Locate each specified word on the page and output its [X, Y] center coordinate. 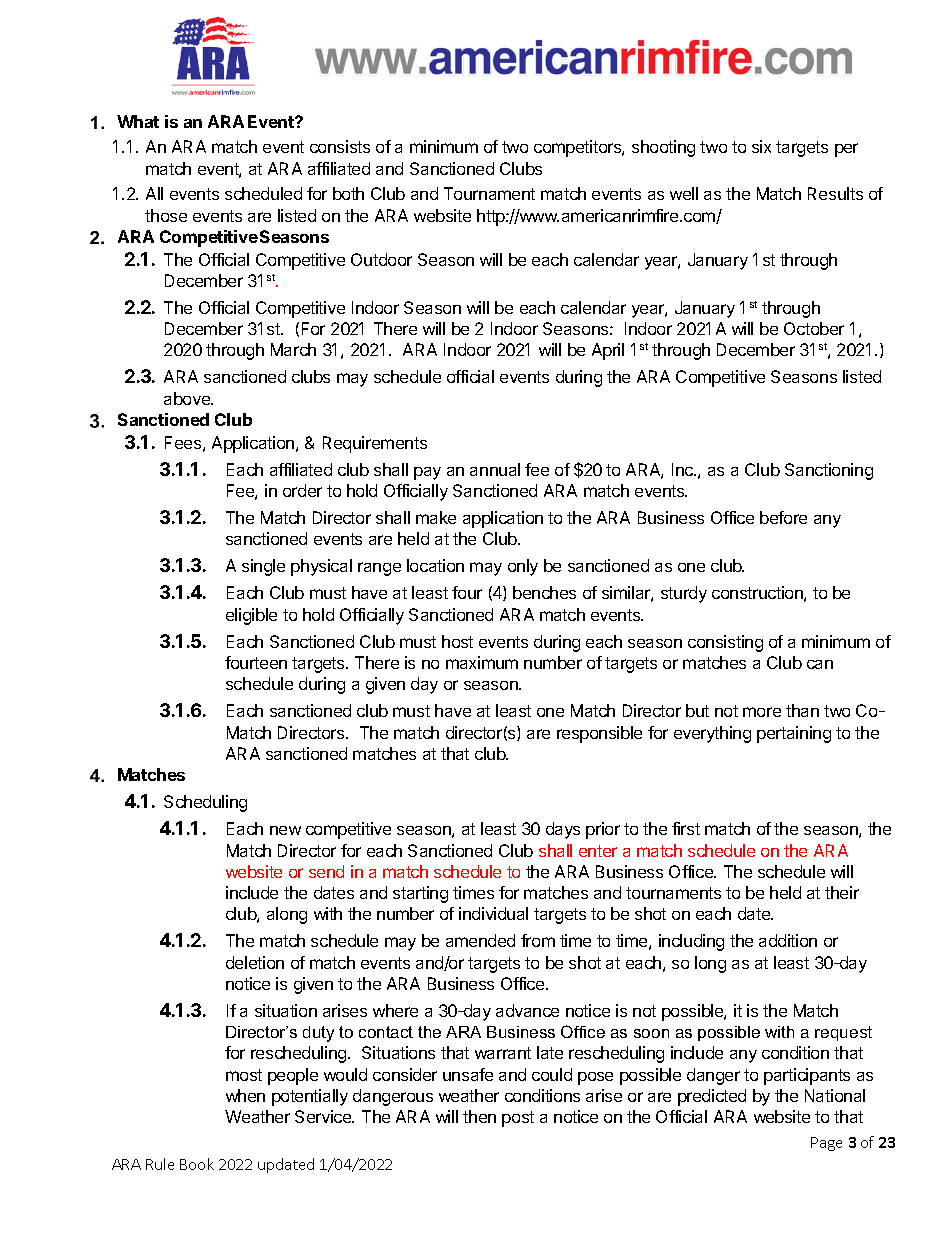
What [138, 121]
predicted [712, 1097]
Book [197, 1164]
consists [340, 146]
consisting [725, 643]
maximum [482, 662]
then [479, 1116]
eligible [251, 616]
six [761, 146]
